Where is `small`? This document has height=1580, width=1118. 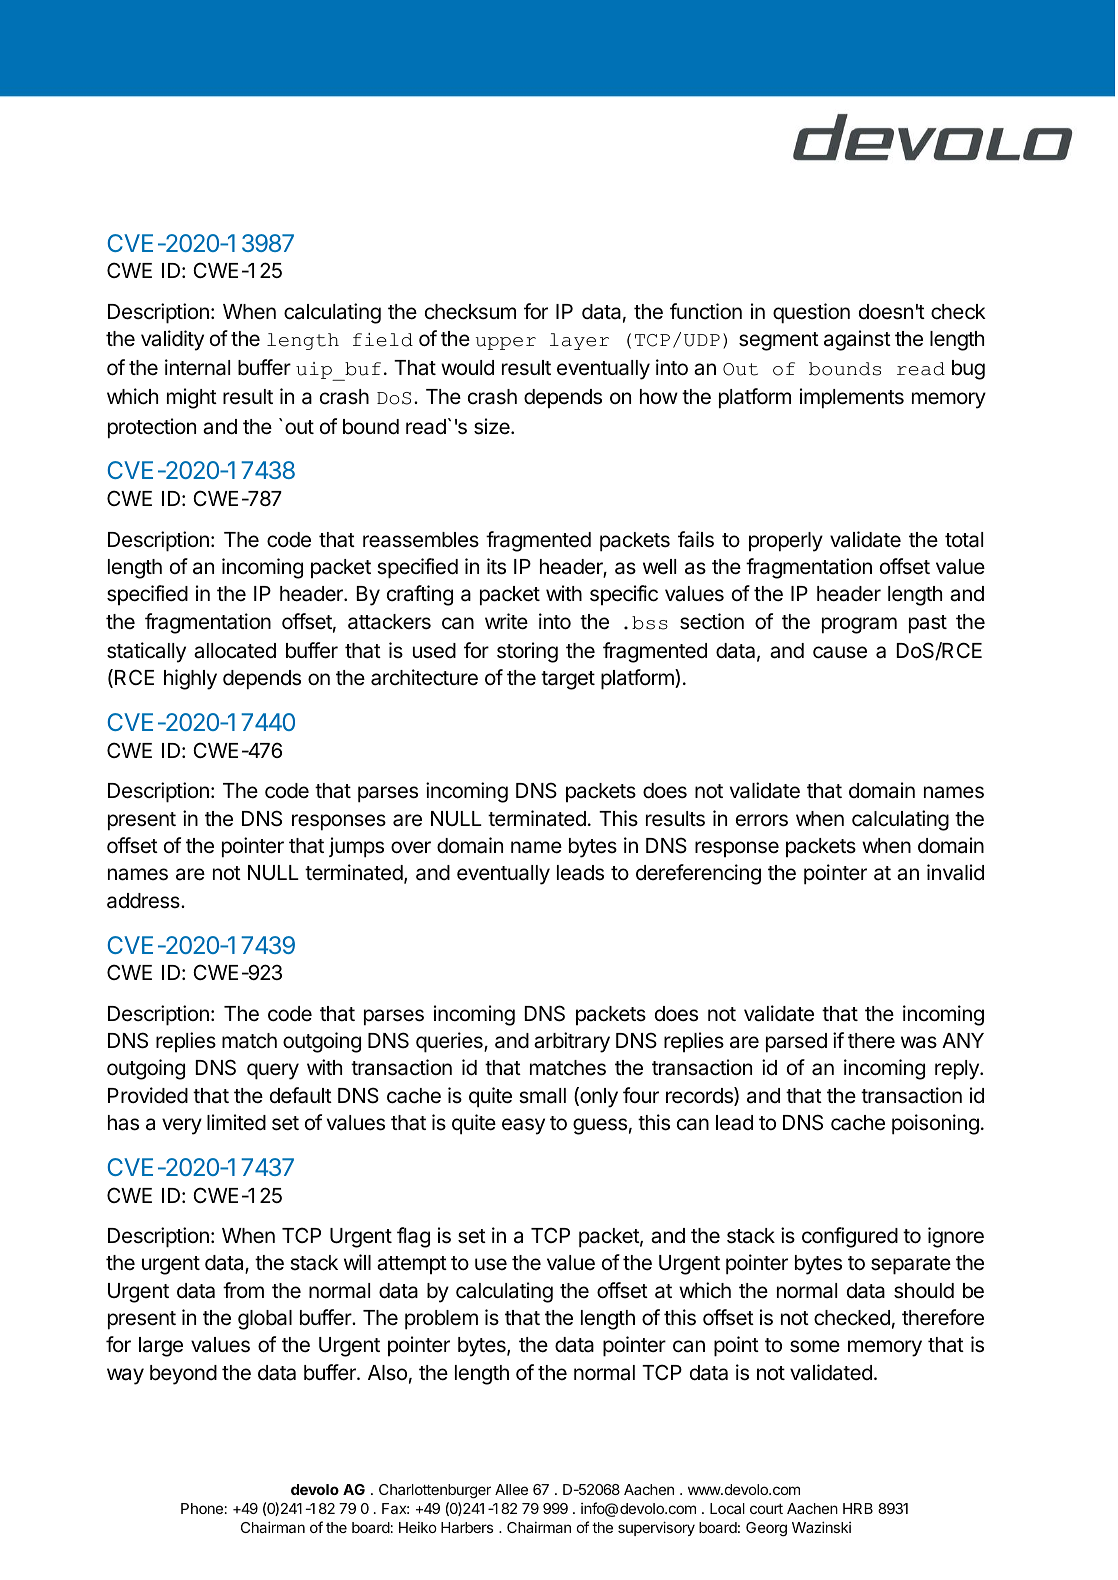 small is located at coordinates (542, 1096).
